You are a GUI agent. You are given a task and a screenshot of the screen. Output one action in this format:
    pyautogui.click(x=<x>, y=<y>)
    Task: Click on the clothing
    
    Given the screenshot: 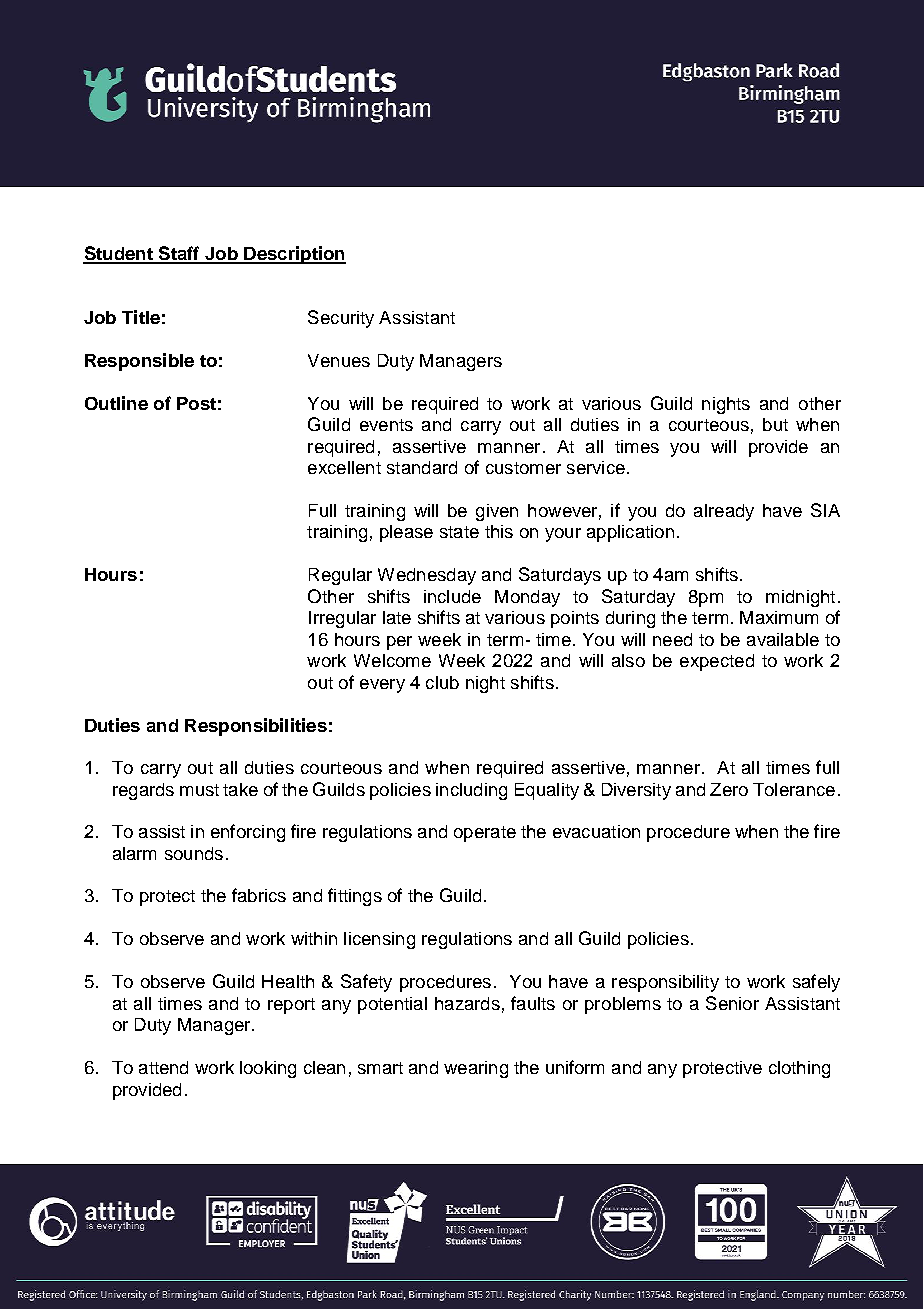 What is the action you would take?
    pyautogui.click(x=799, y=1069)
